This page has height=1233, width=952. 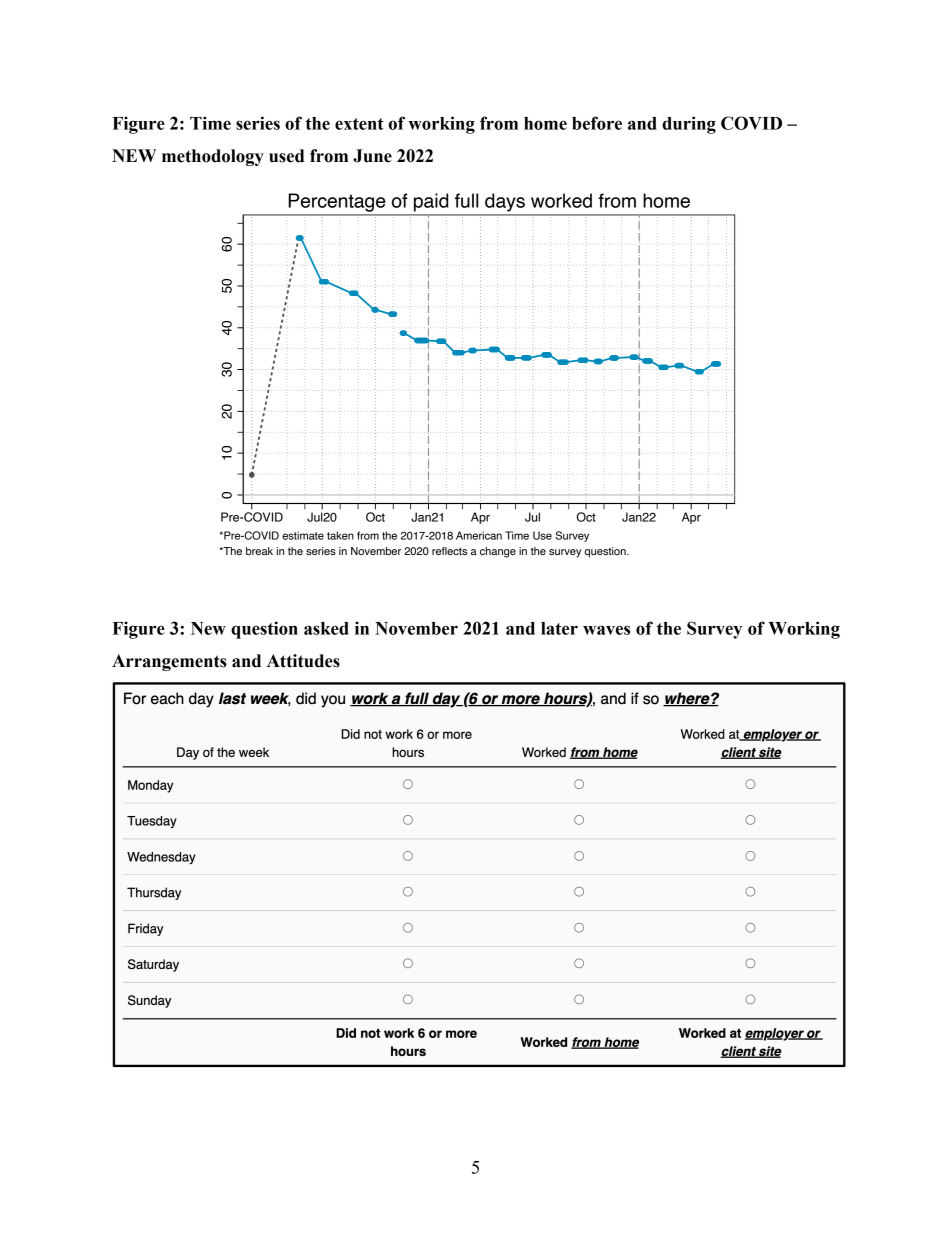 What do you see at coordinates (597, 123) in the page?
I see `before` at bounding box center [597, 123].
